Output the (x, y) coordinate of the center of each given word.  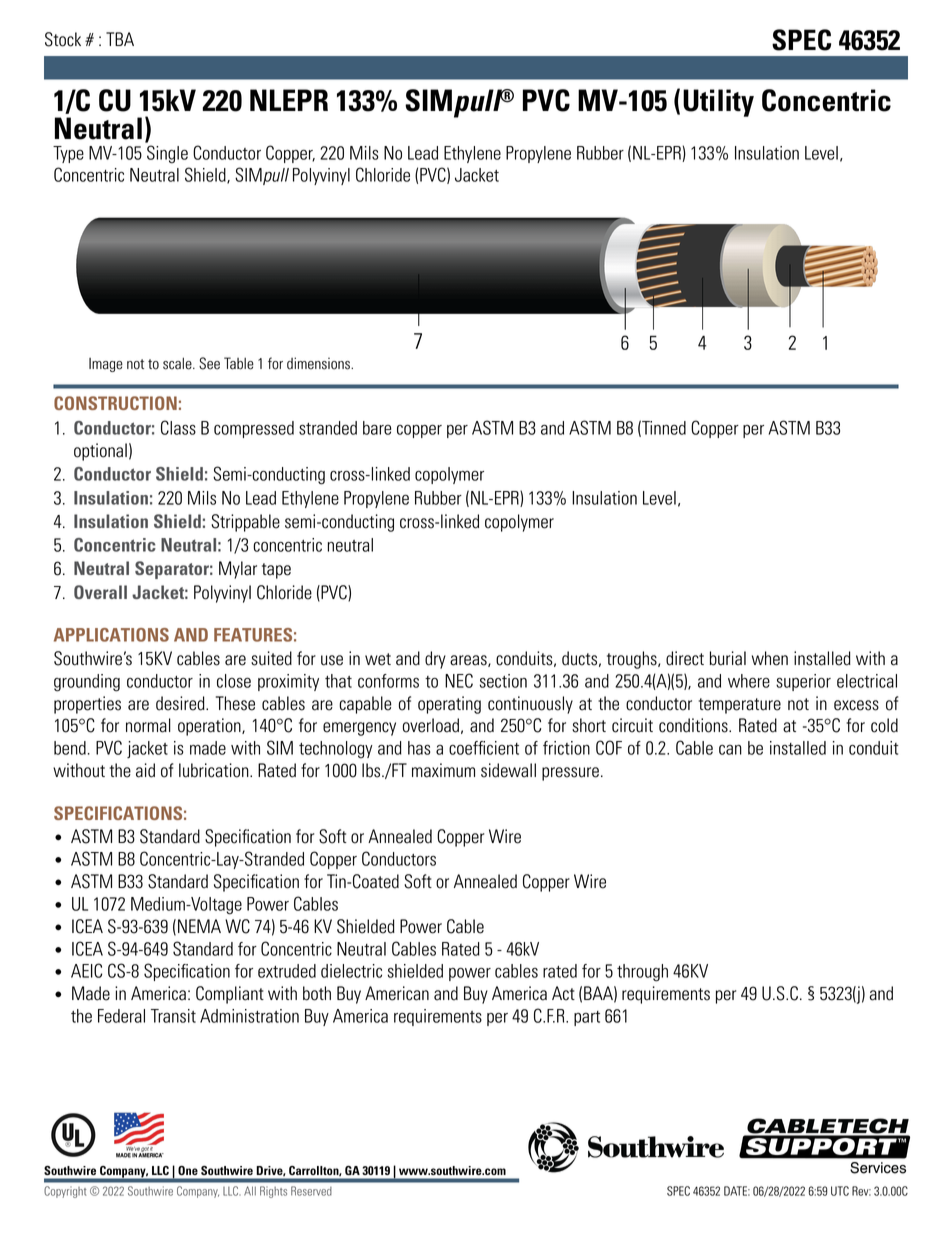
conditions (694, 725)
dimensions (319, 363)
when (770, 658)
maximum (443, 770)
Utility (718, 103)
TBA (120, 39)
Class (178, 427)
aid (145, 770)
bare (377, 428)
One (188, 1170)
